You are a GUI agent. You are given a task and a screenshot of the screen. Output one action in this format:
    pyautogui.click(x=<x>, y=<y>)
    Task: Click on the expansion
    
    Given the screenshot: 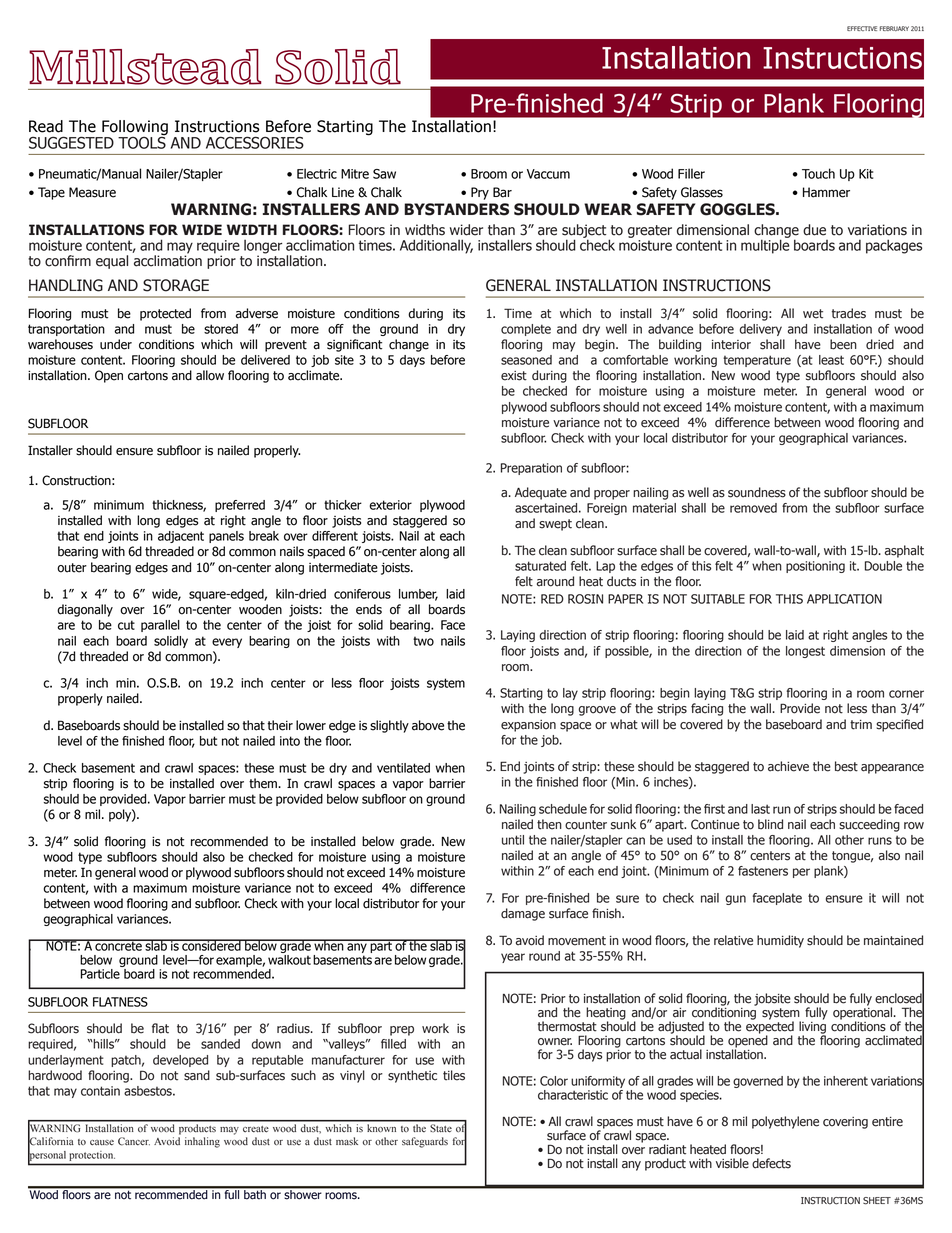 What is the action you would take?
    pyautogui.click(x=528, y=726)
